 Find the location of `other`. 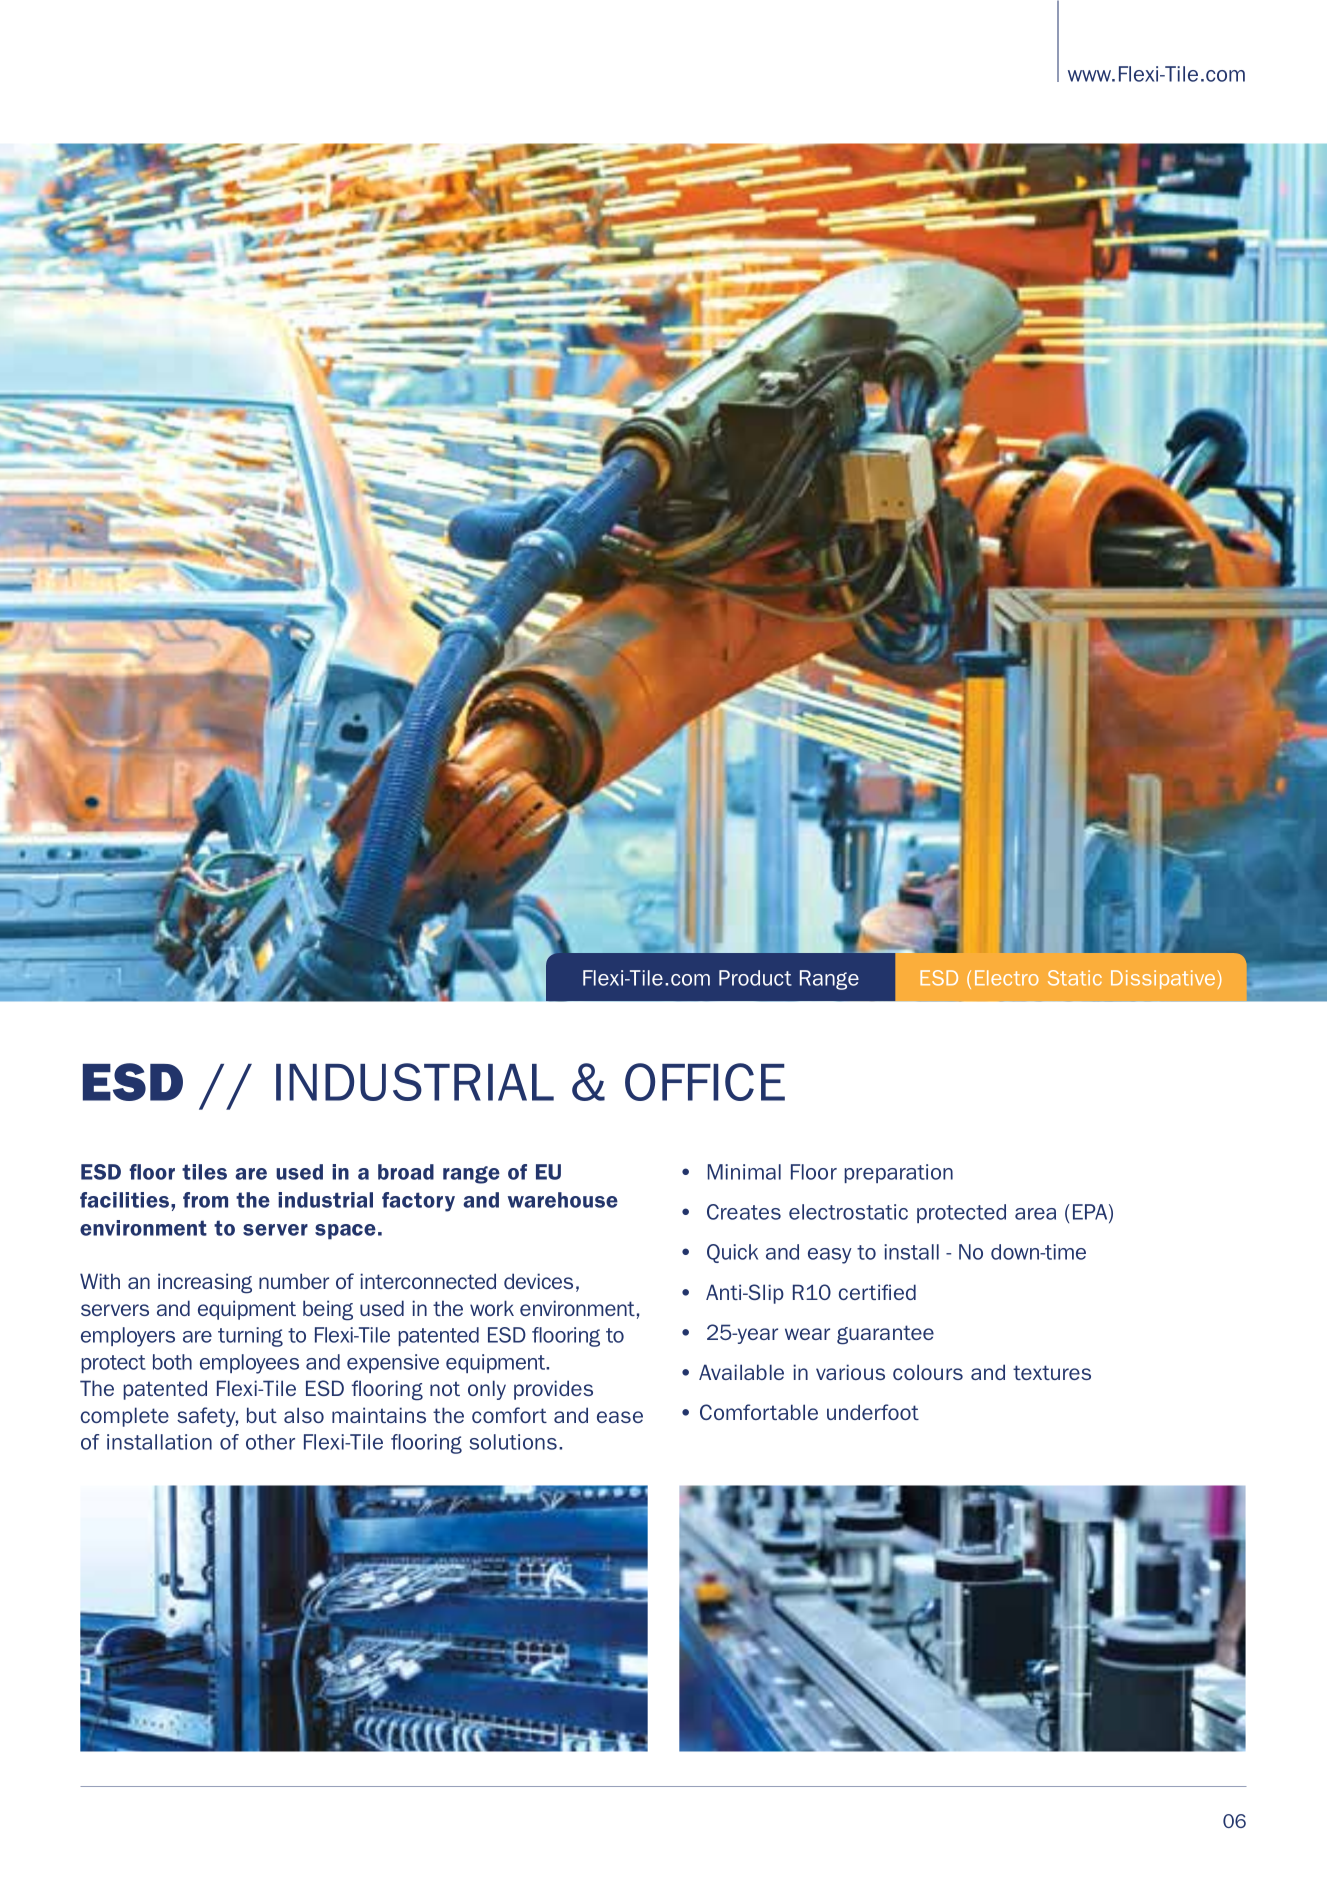

other is located at coordinates (270, 1442).
